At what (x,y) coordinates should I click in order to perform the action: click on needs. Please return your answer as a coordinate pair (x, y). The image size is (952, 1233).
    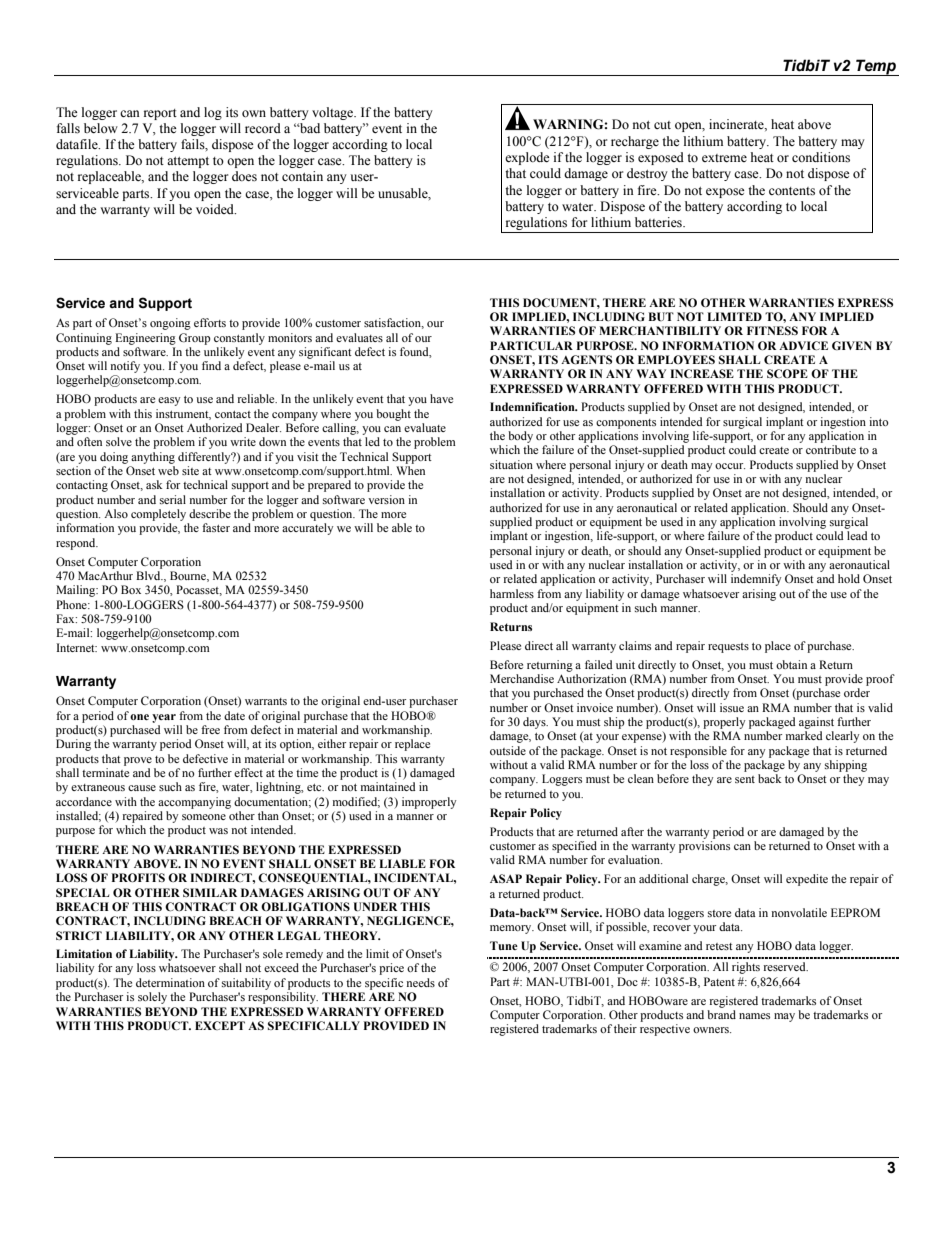
    Looking at the image, I should click on (421, 982).
